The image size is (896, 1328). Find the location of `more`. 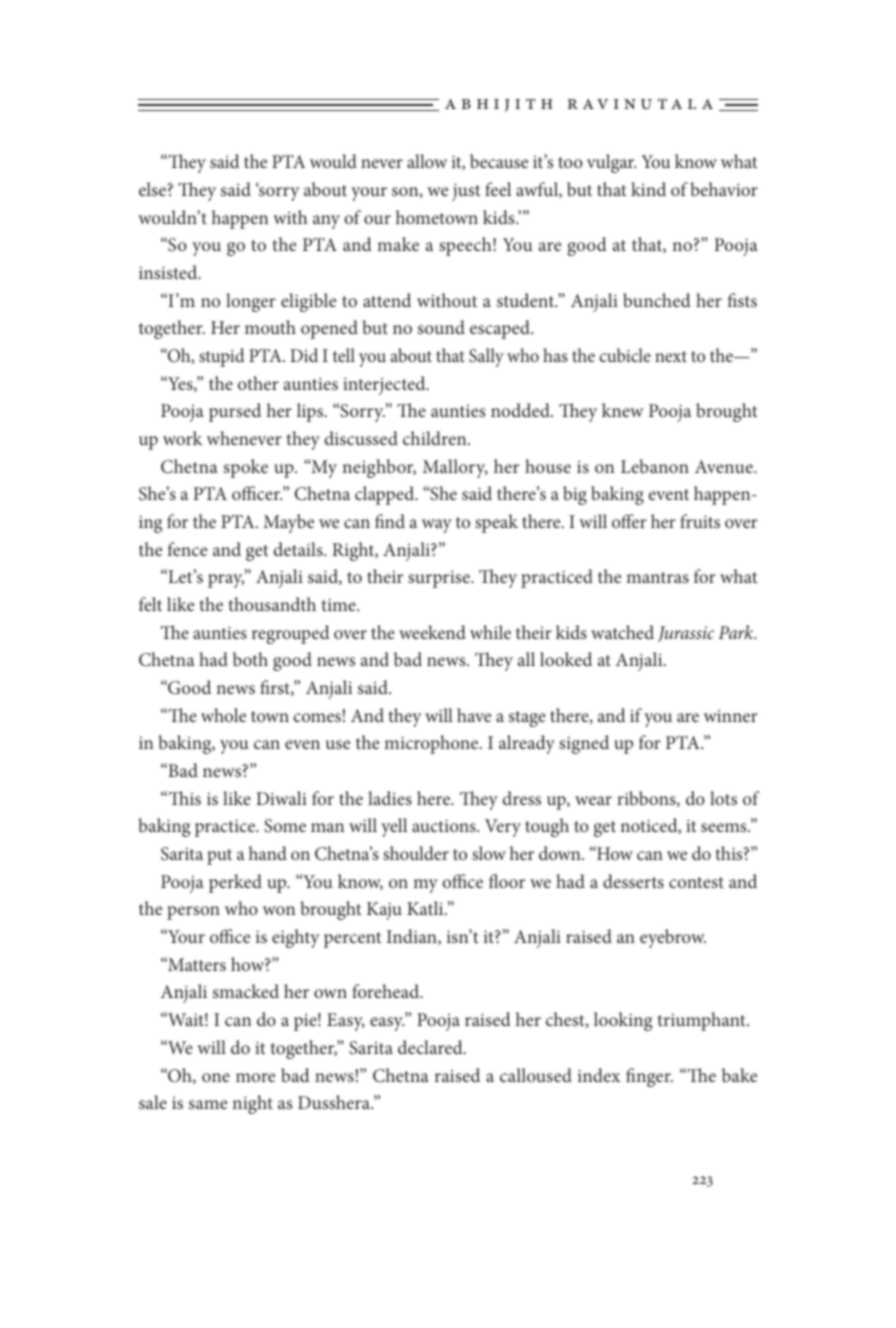

more is located at coordinates (255, 1077).
